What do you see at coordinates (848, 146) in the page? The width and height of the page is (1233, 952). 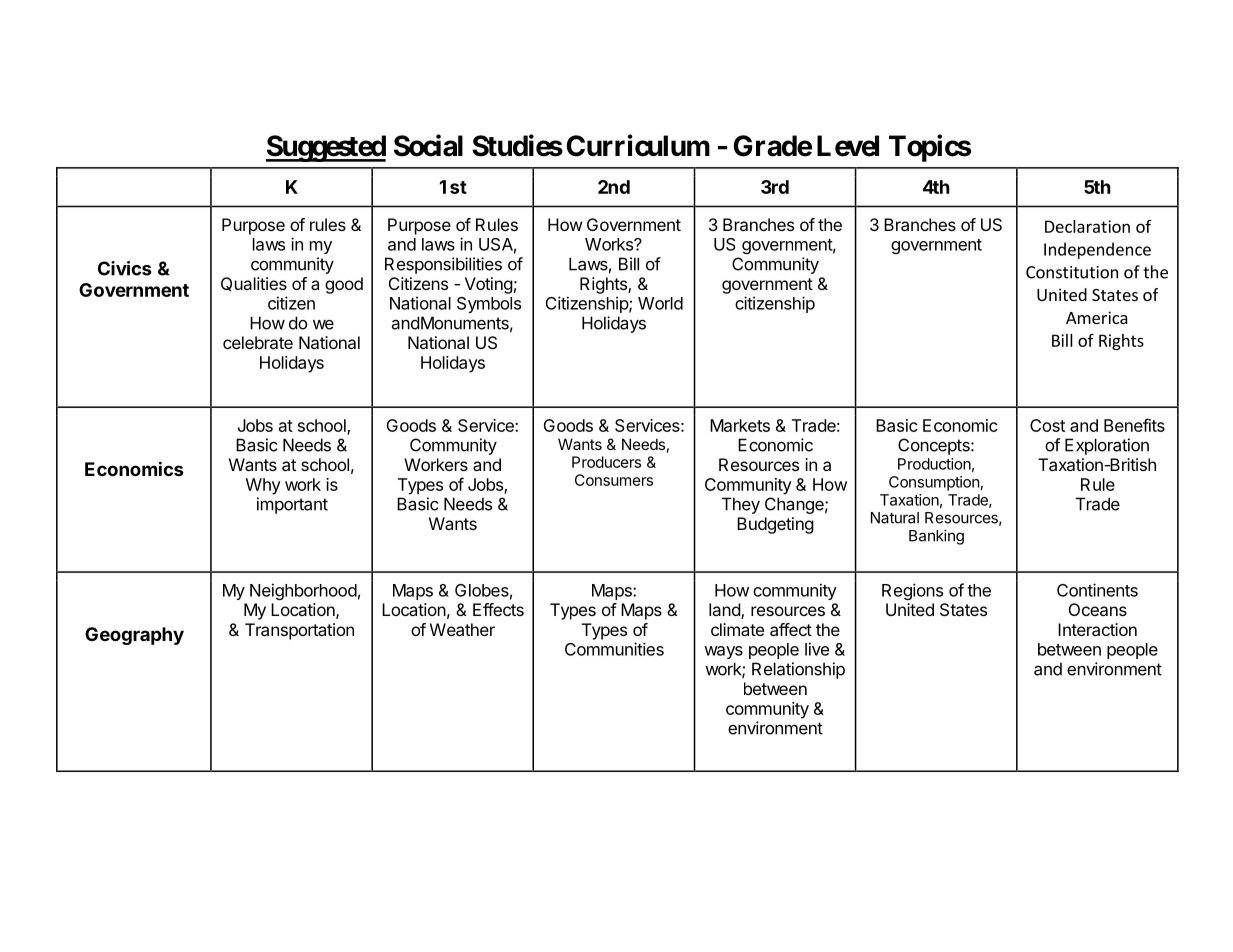 I see `Level` at bounding box center [848, 146].
